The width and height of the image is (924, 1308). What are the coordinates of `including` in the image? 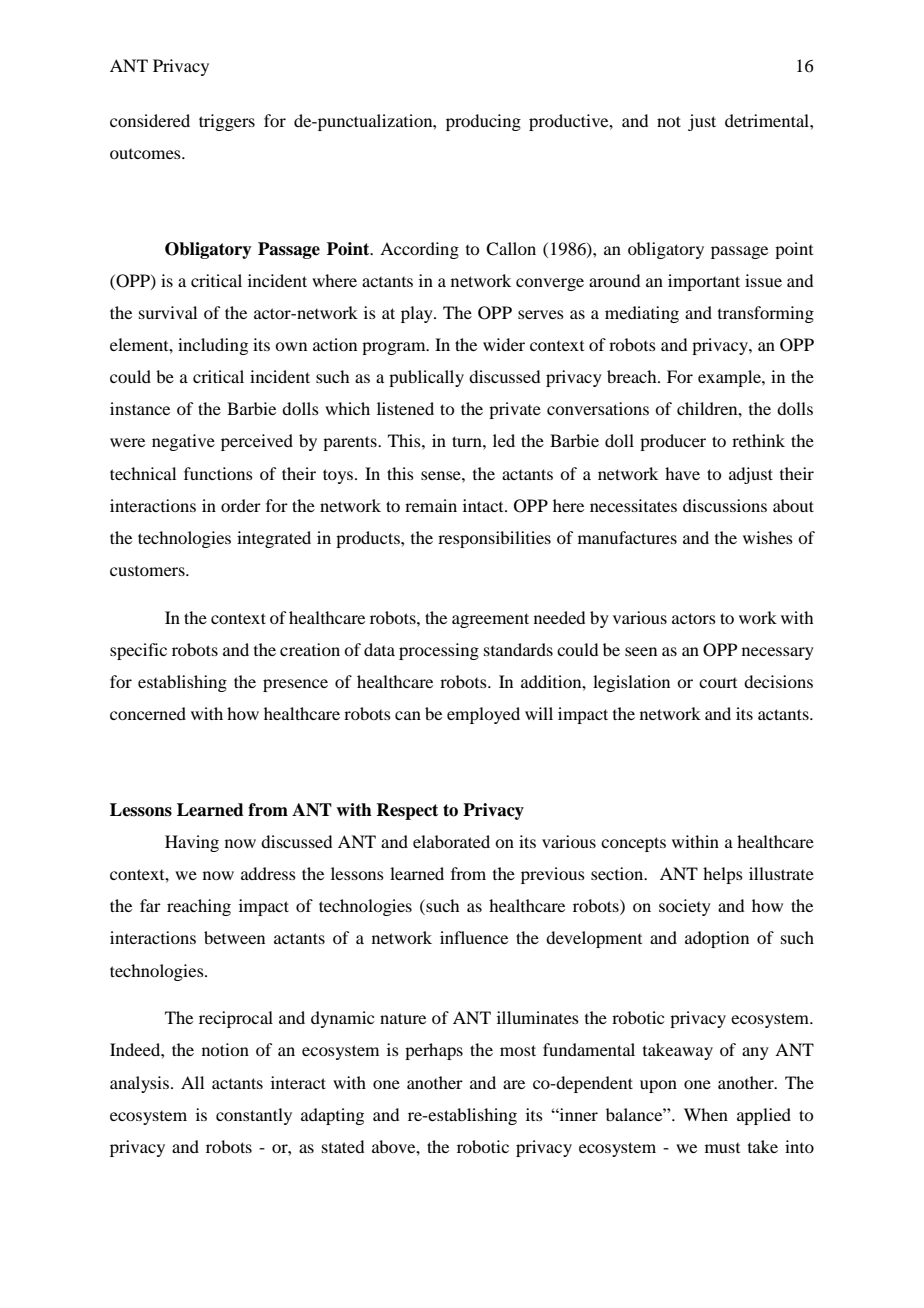 It's located at (213, 346).
